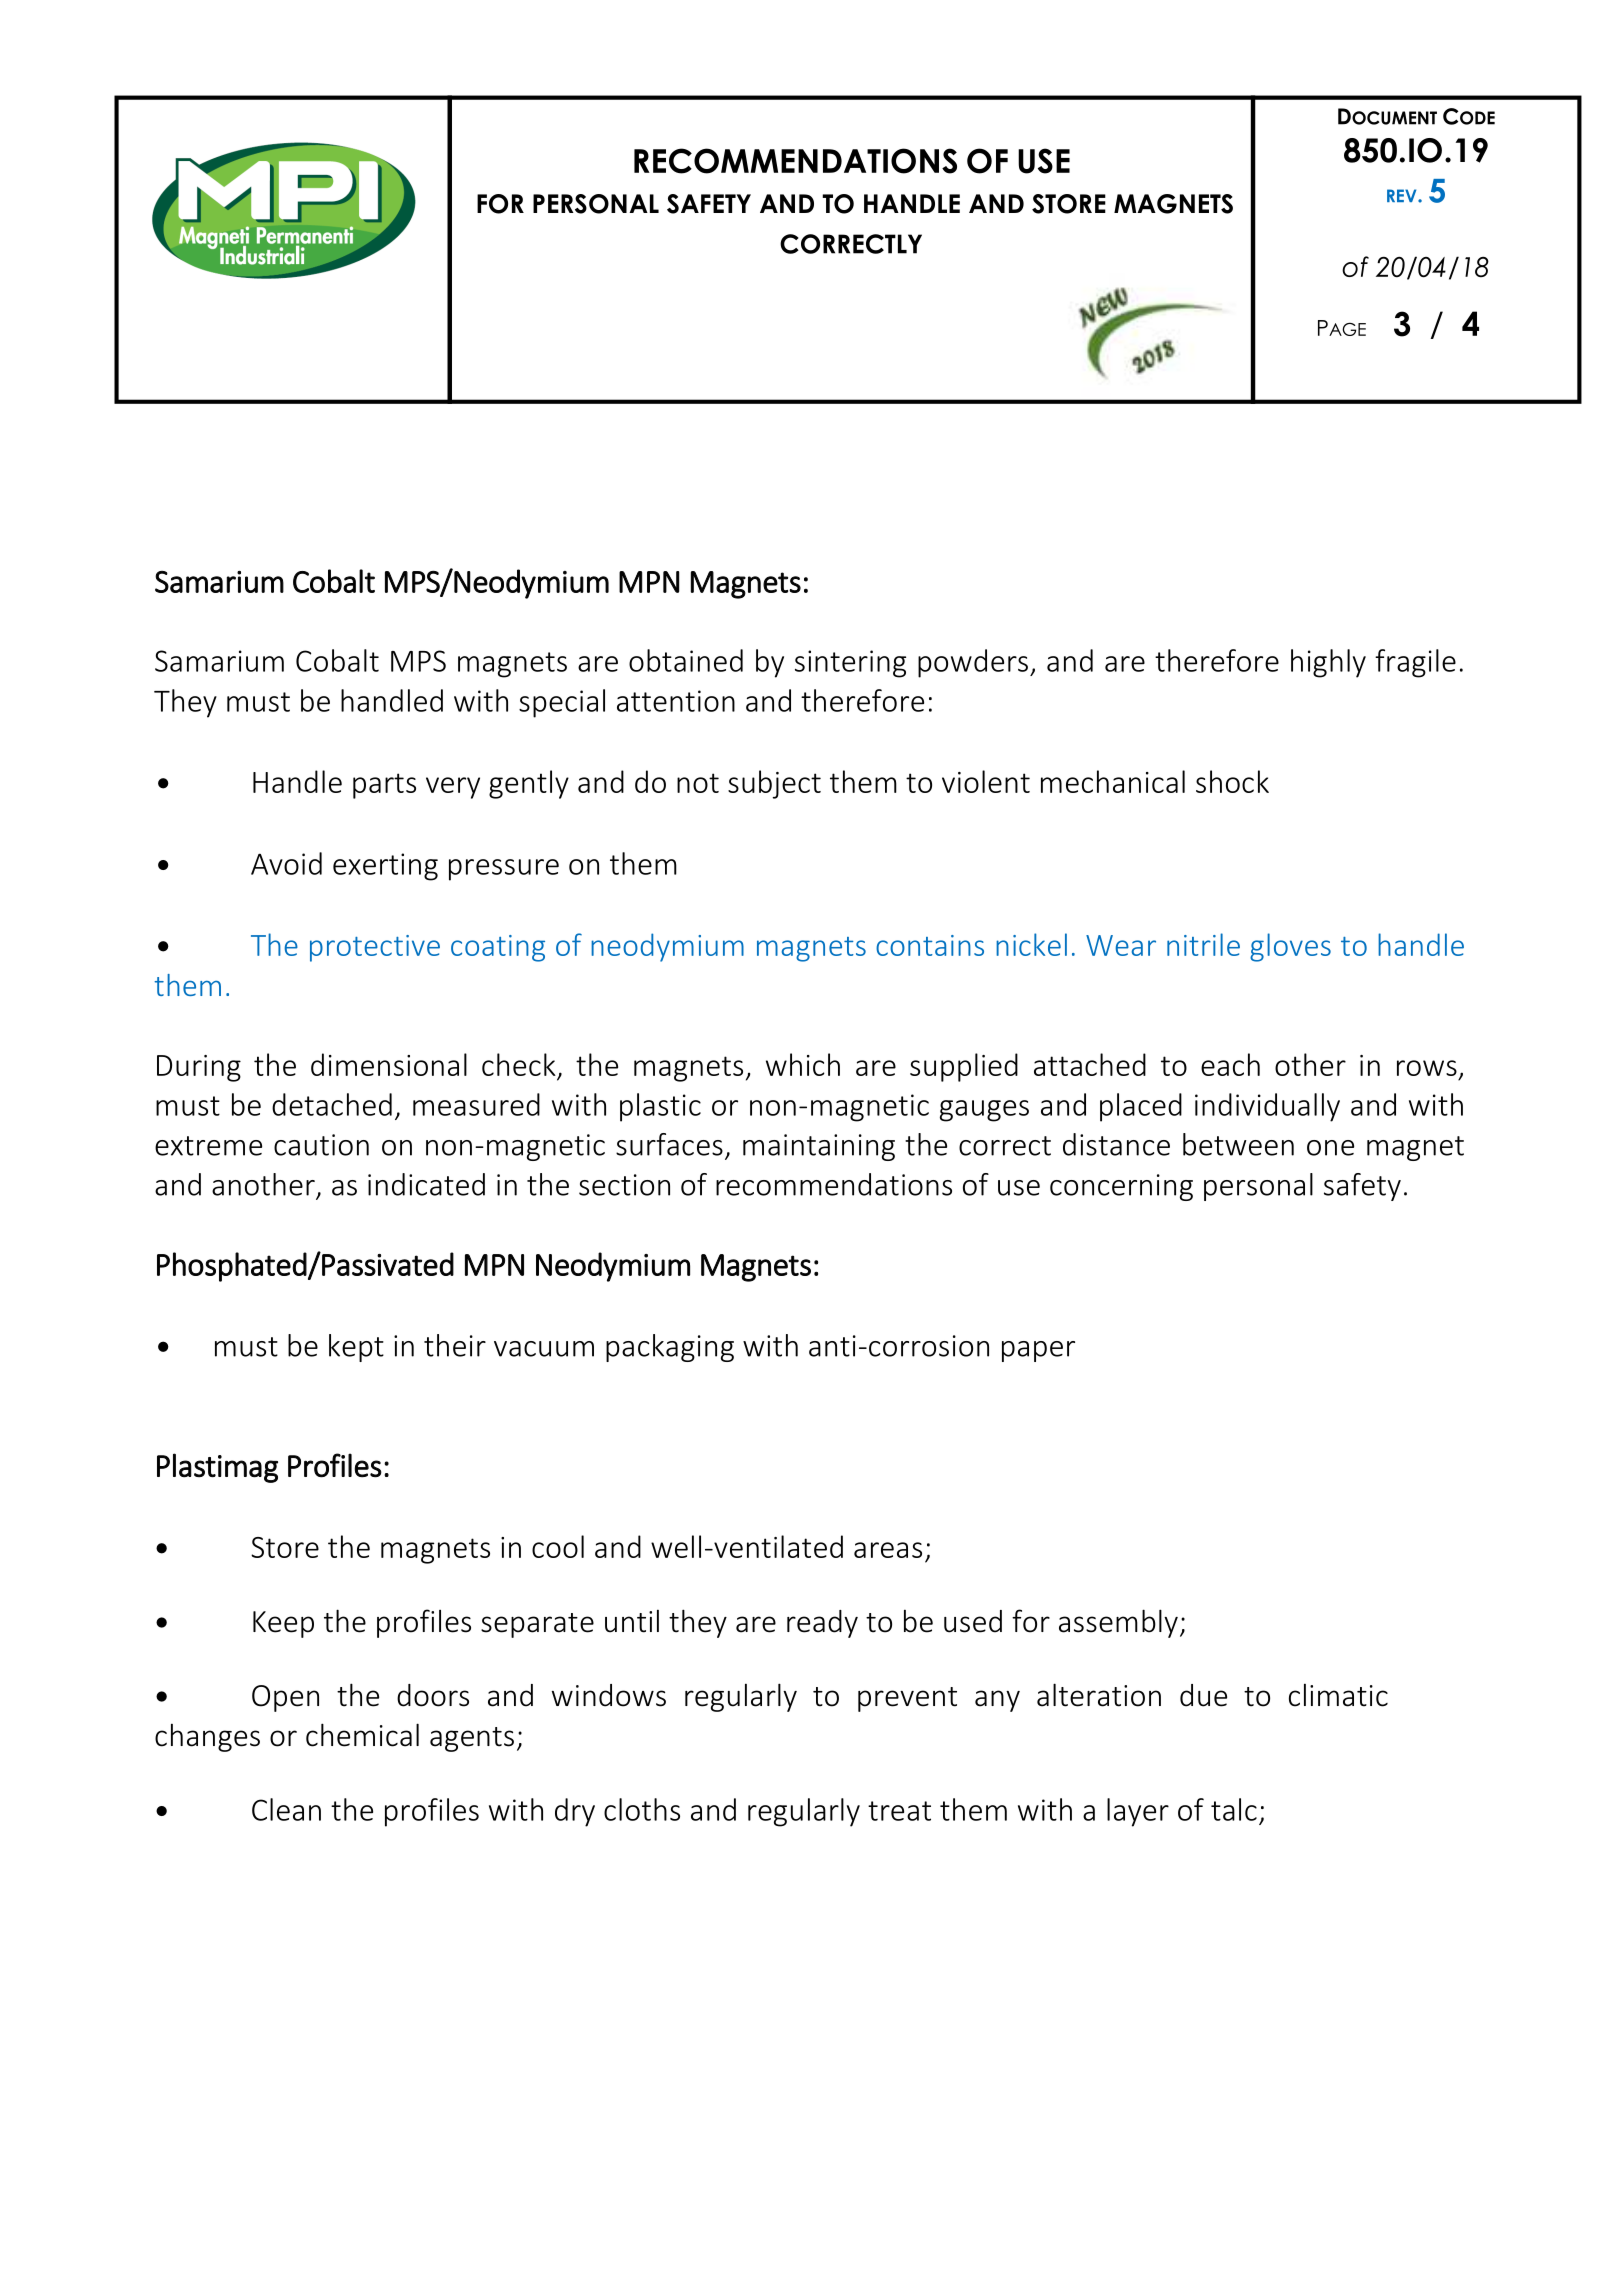 This document has width=1619, height=2292. What do you see at coordinates (286, 1809) in the document?
I see `Clean` at bounding box center [286, 1809].
